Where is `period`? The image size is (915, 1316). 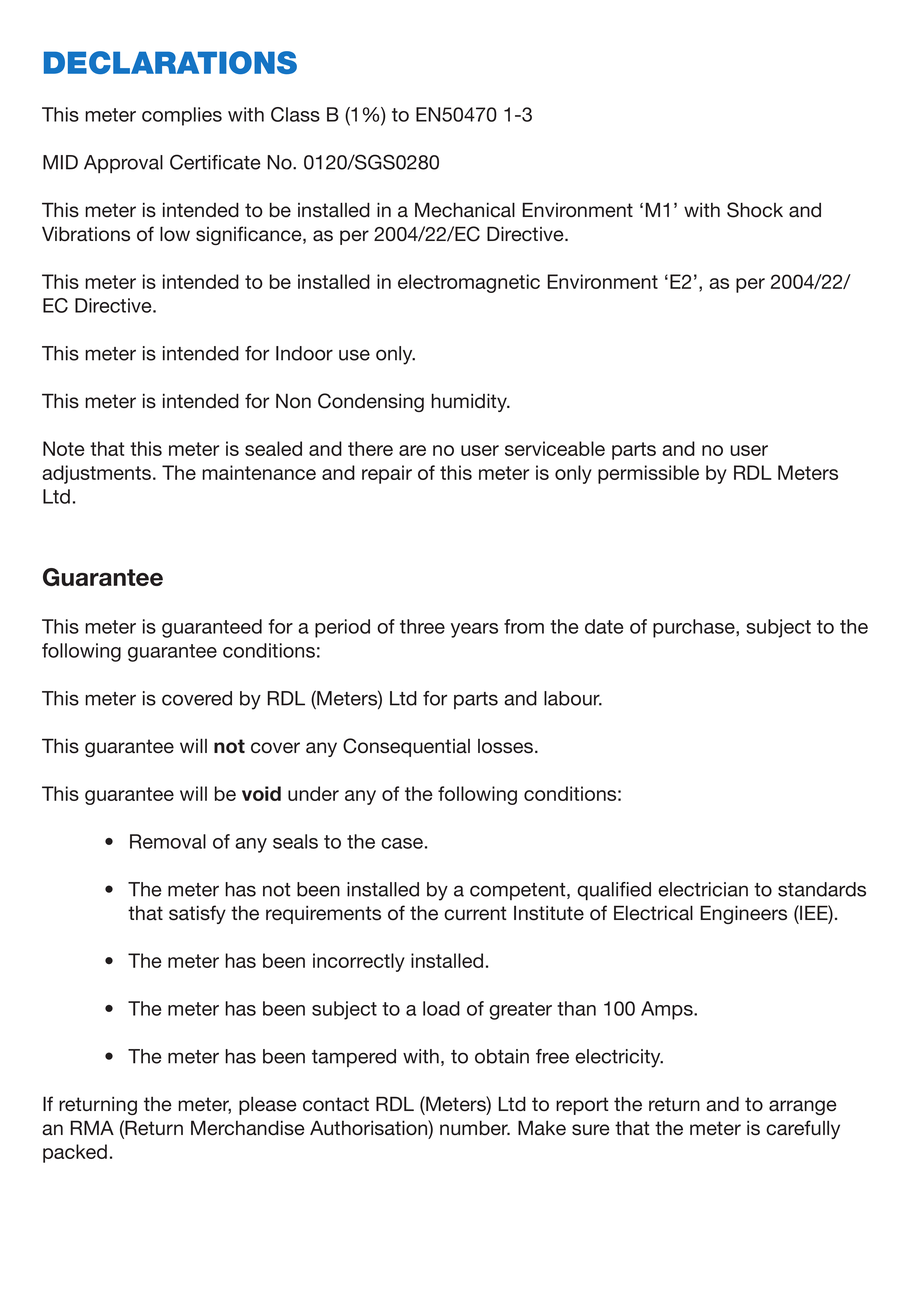 period is located at coordinates (342, 628).
